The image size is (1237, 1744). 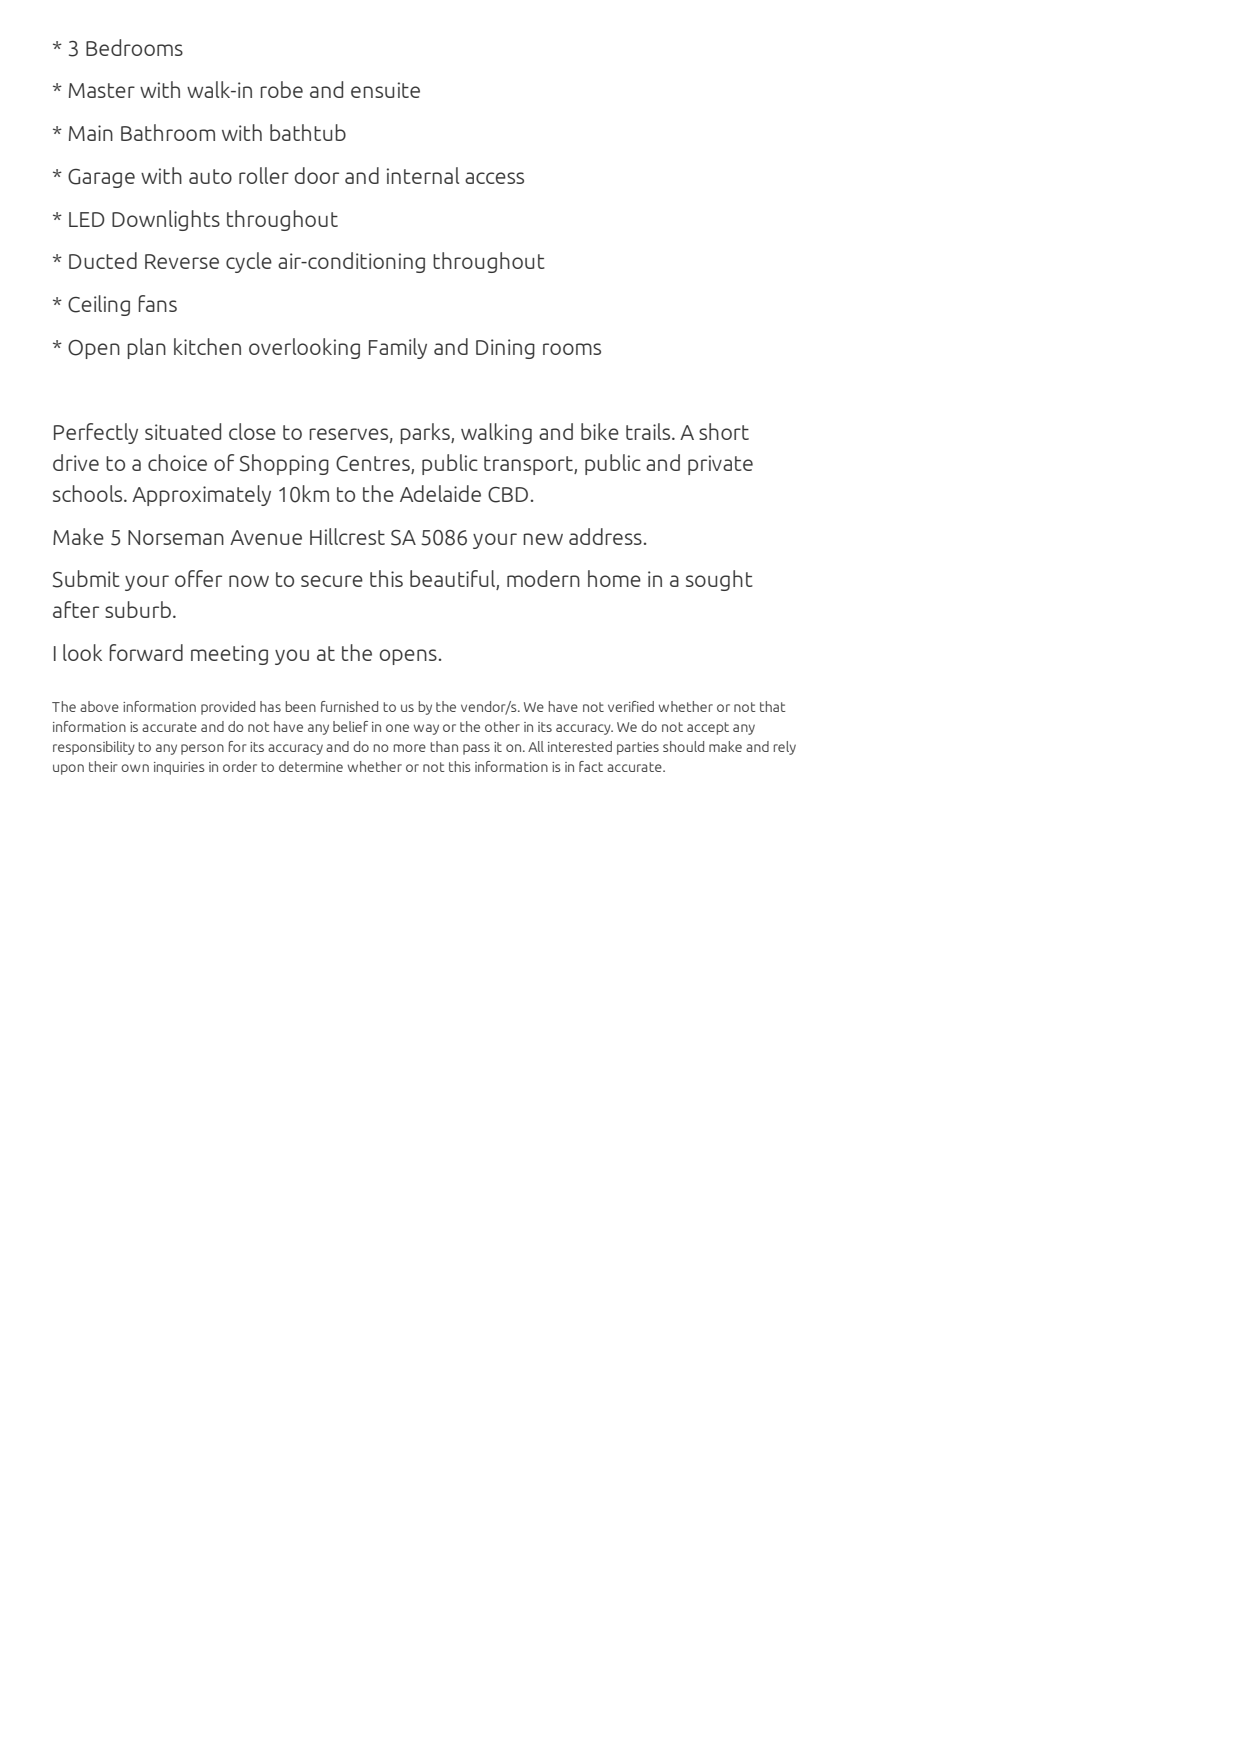 I want to click on fans, so click(x=157, y=303).
